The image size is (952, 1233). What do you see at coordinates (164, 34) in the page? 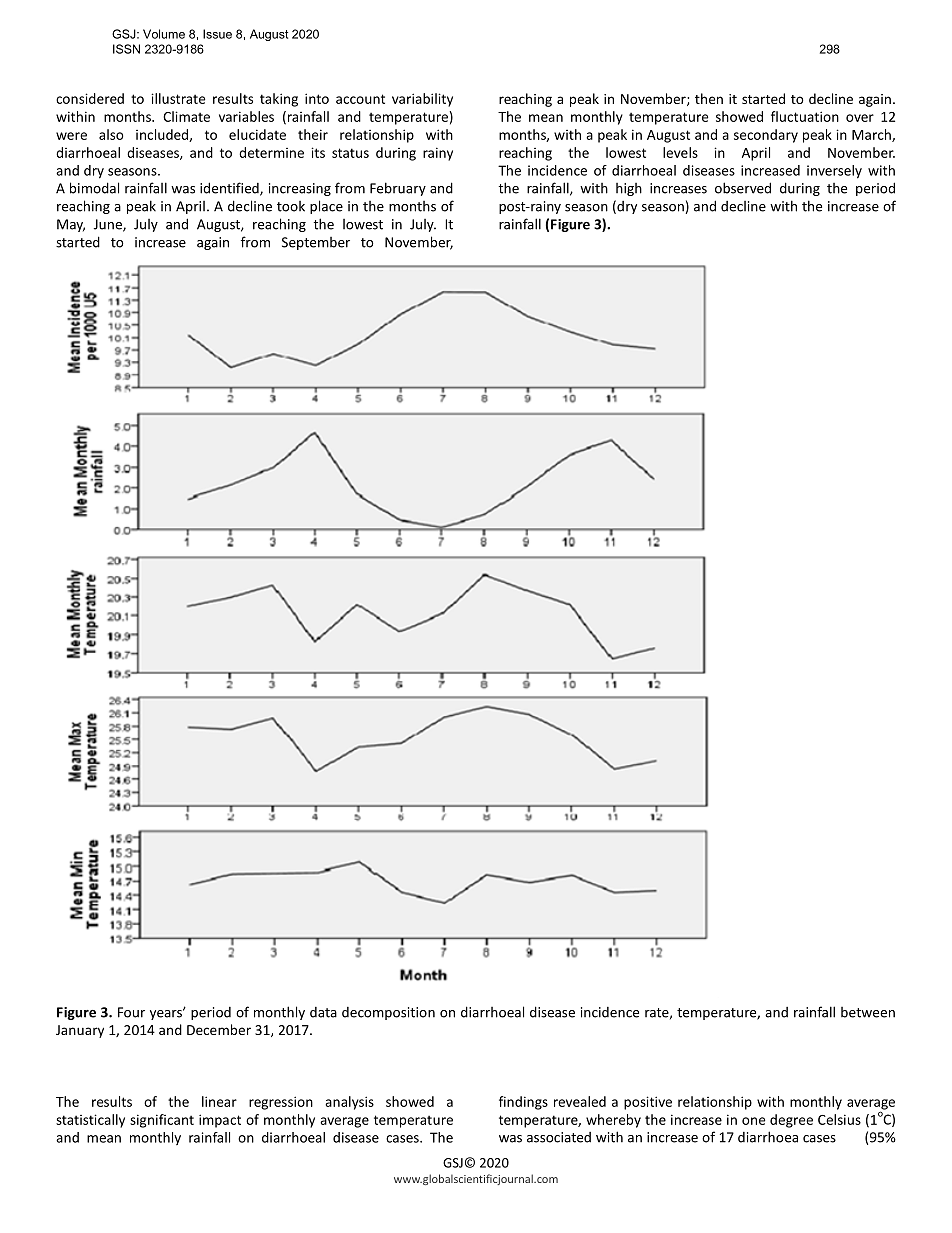
I see `Volume` at bounding box center [164, 34].
